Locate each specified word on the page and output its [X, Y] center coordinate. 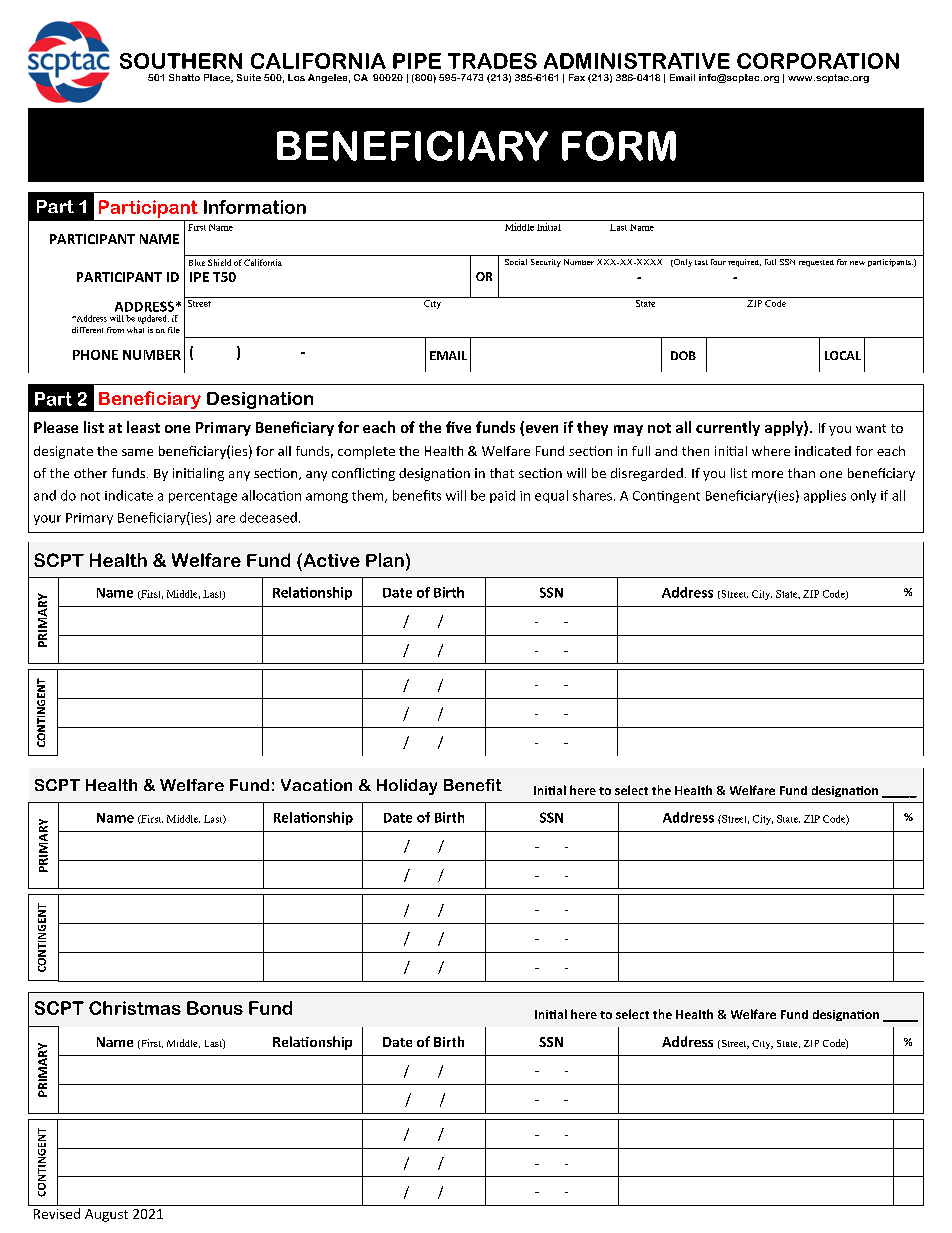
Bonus [215, 1008]
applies [825, 496]
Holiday [407, 787]
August [106, 1215]
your [47, 520]
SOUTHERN [181, 61]
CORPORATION [818, 61]
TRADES [492, 61]
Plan [385, 560]
